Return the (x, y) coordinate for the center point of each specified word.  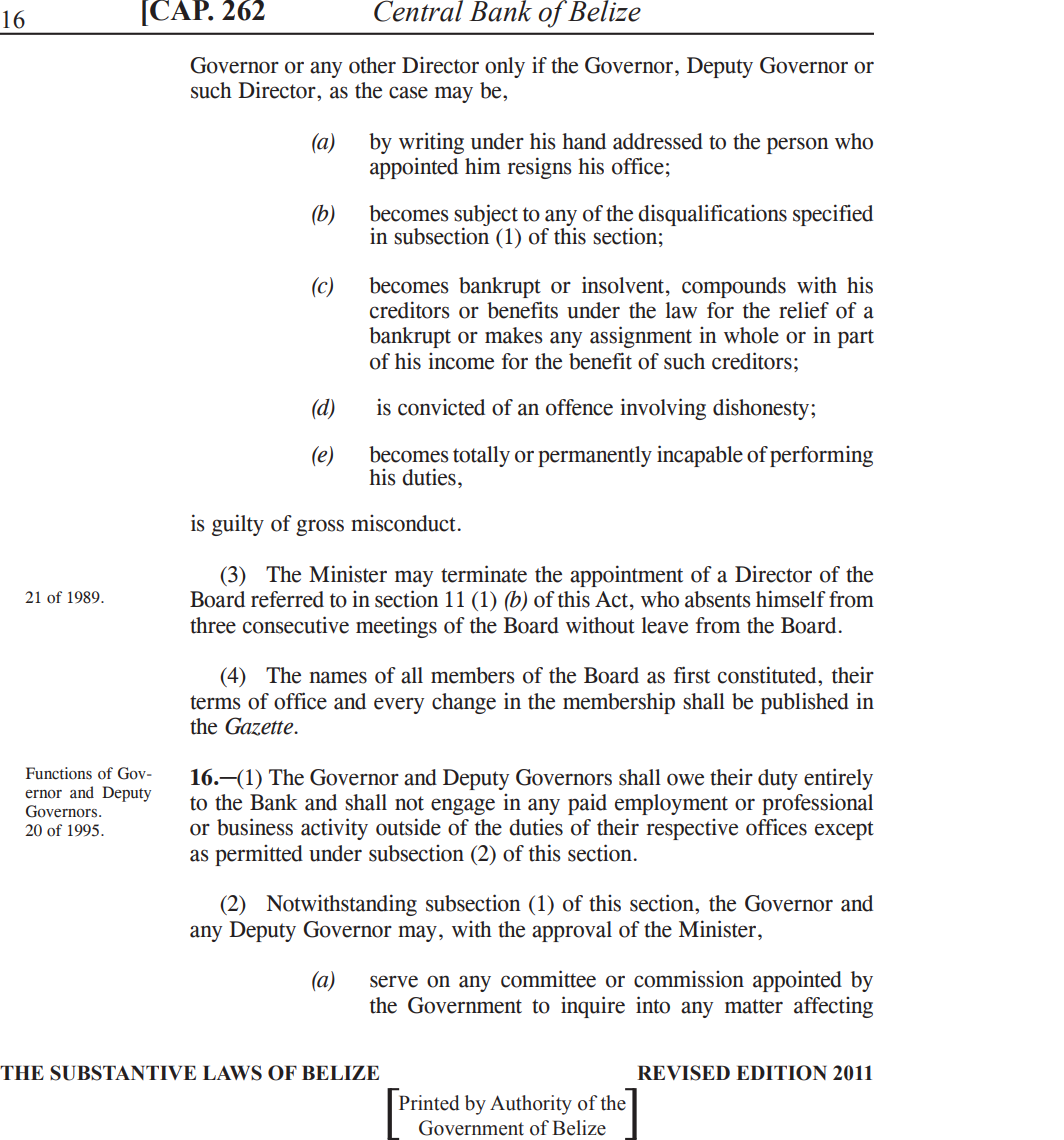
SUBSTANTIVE (123, 1073)
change (464, 703)
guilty (238, 525)
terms (215, 702)
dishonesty (762, 409)
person (798, 145)
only (505, 67)
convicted (441, 407)
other (372, 65)
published (805, 703)
